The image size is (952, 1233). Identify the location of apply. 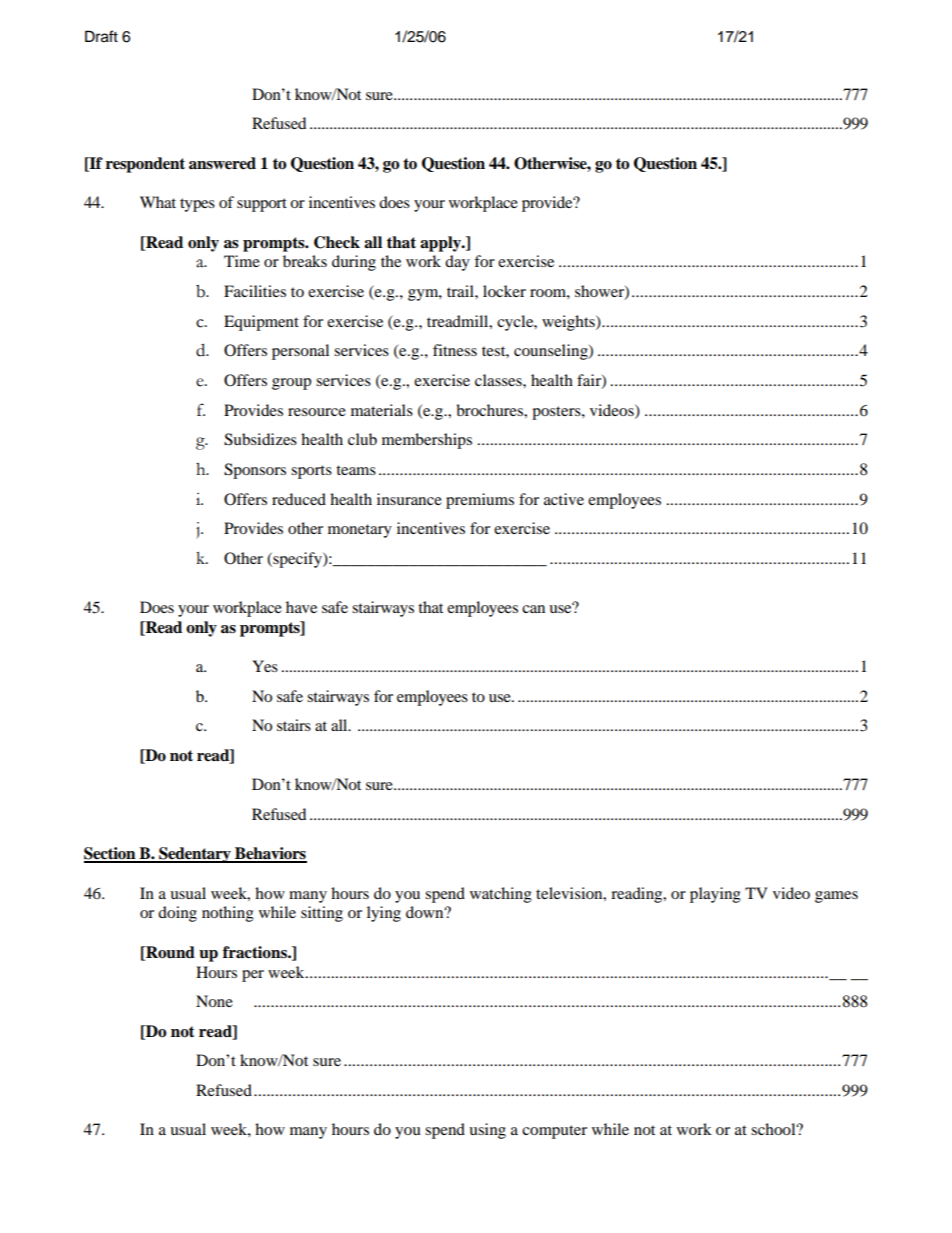
(441, 244).
